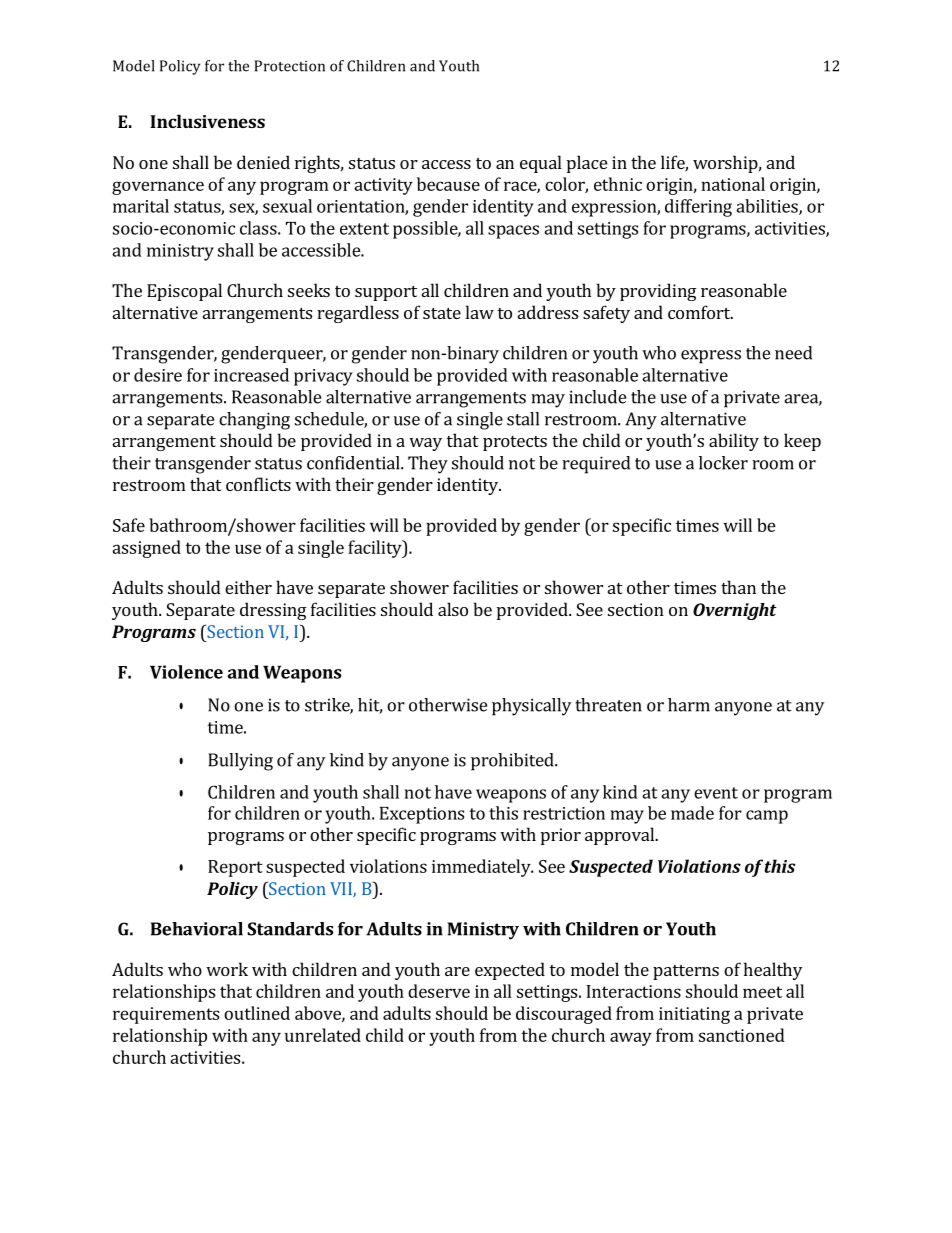 Image resolution: width=952 pixels, height=1233 pixels. I want to click on also, so click(453, 609).
